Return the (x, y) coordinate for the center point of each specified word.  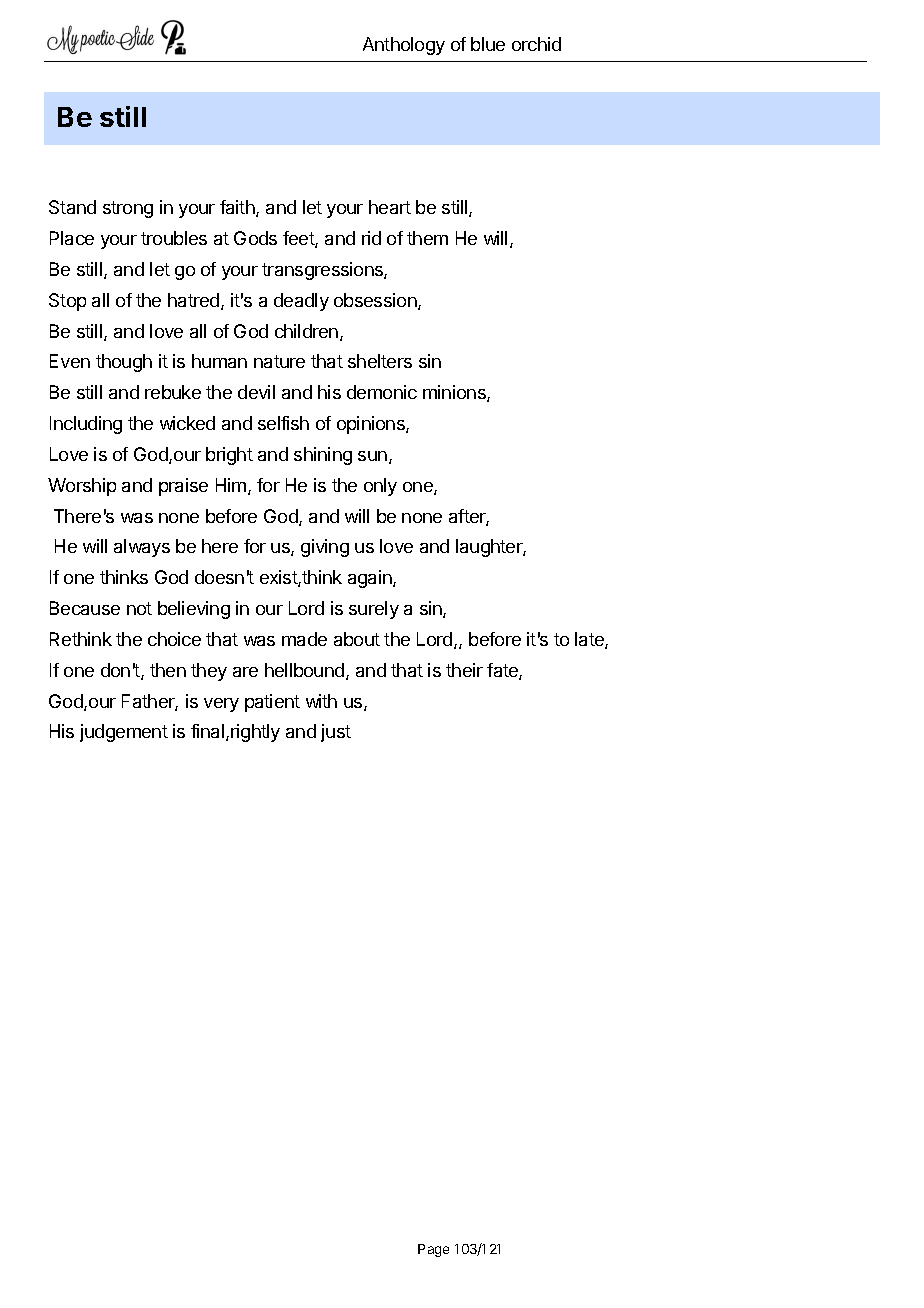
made (304, 639)
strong (128, 209)
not (139, 608)
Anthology (404, 46)
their (464, 670)
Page (433, 1250)
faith (238, 208)
